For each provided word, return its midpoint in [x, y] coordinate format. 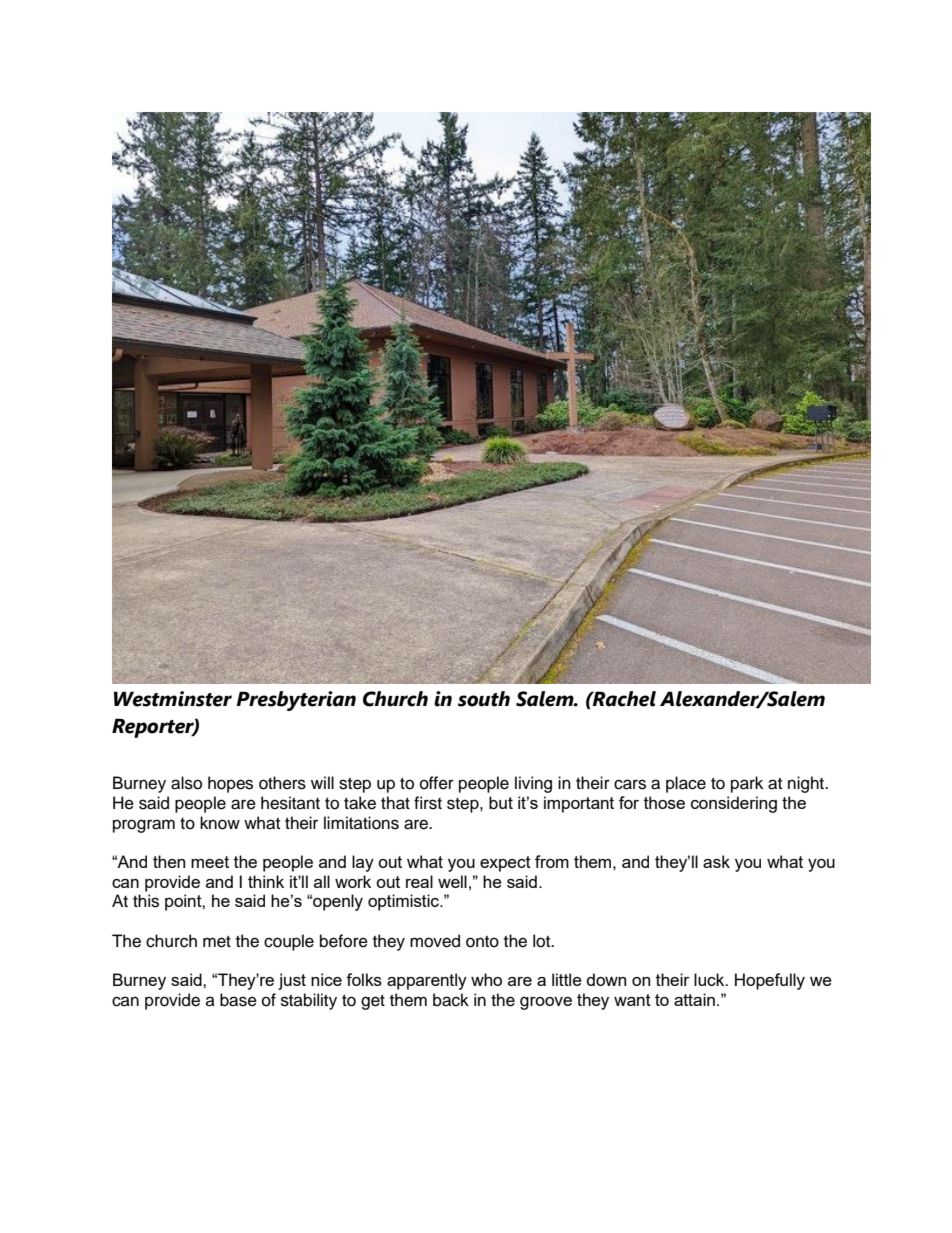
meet [210, 862]
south [484, 699]
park [747, 784]
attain [694, 999]
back [451, 1000]
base [238, 1000]
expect [505, 864]
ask [716, 861]
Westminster [173, 699]
